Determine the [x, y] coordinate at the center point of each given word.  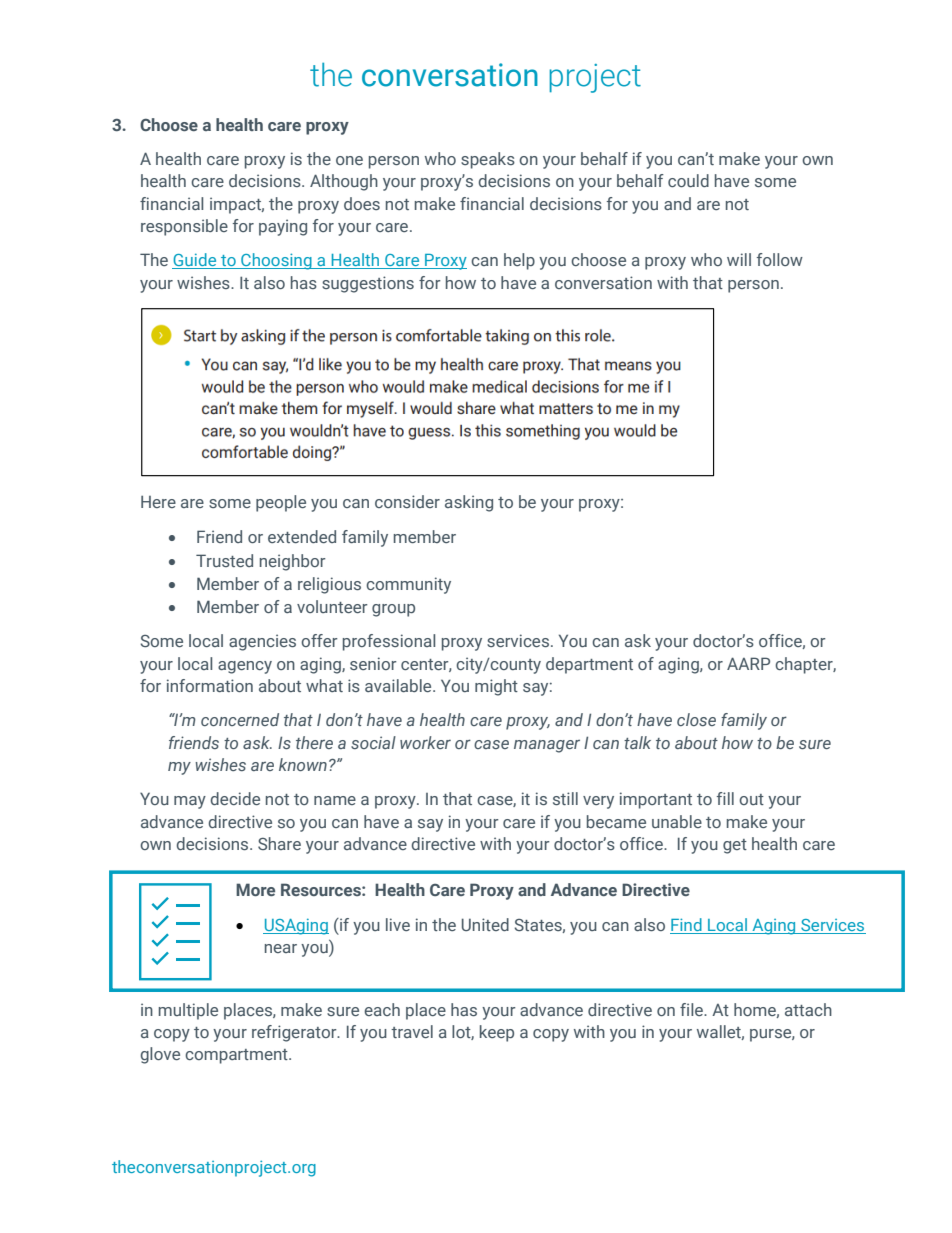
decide [235, 798]
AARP [748, 663]
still [565, 798]
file [692, 1009]
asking [469, 503]
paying [283, 227]
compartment [237, 1056]
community [408, 585]
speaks [488, 160]
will [739, 259]
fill [725, 798]
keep [497, 1033]
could [688, 180]
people [281, 503]
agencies [262, 642]
